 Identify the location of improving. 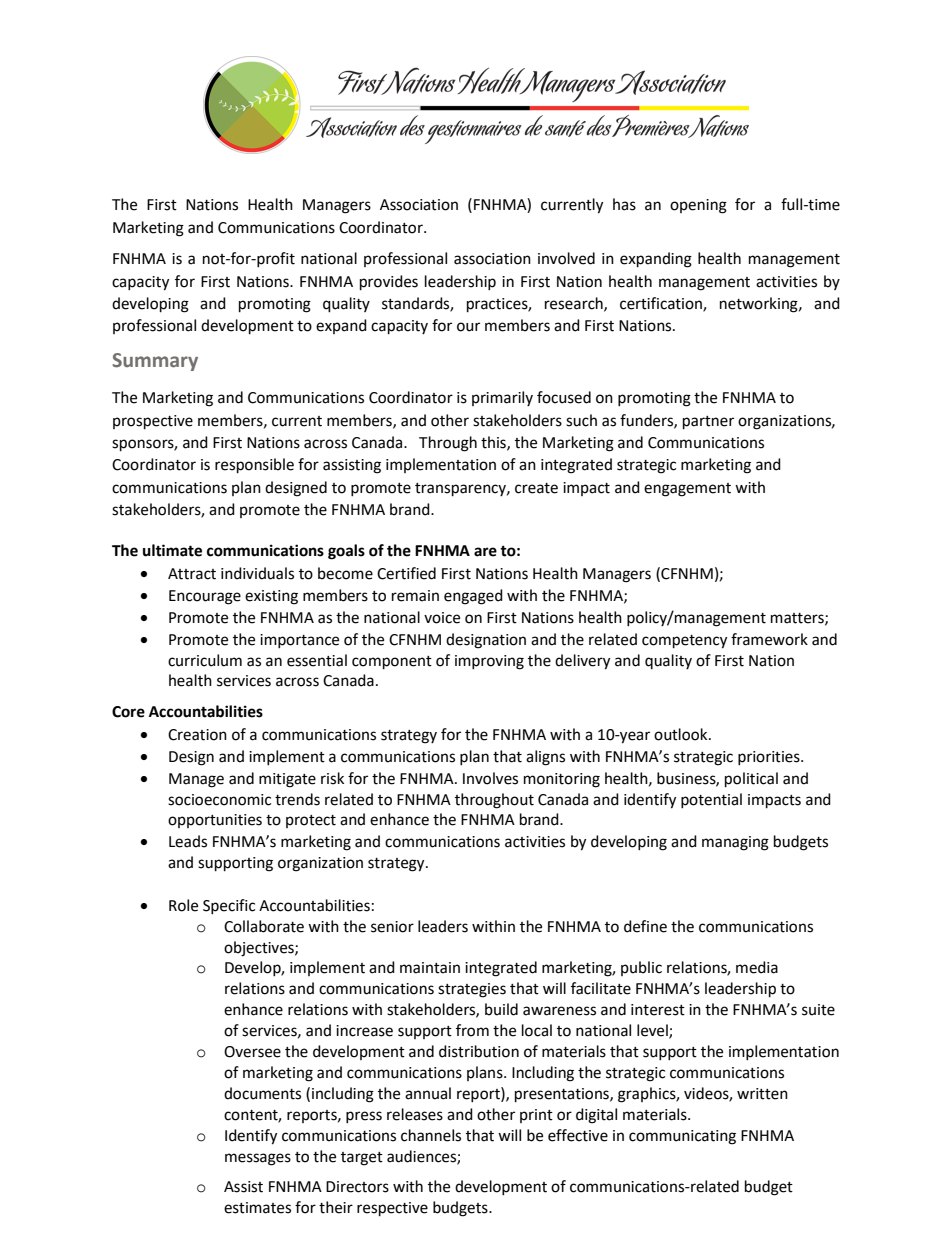
(489, 662).
